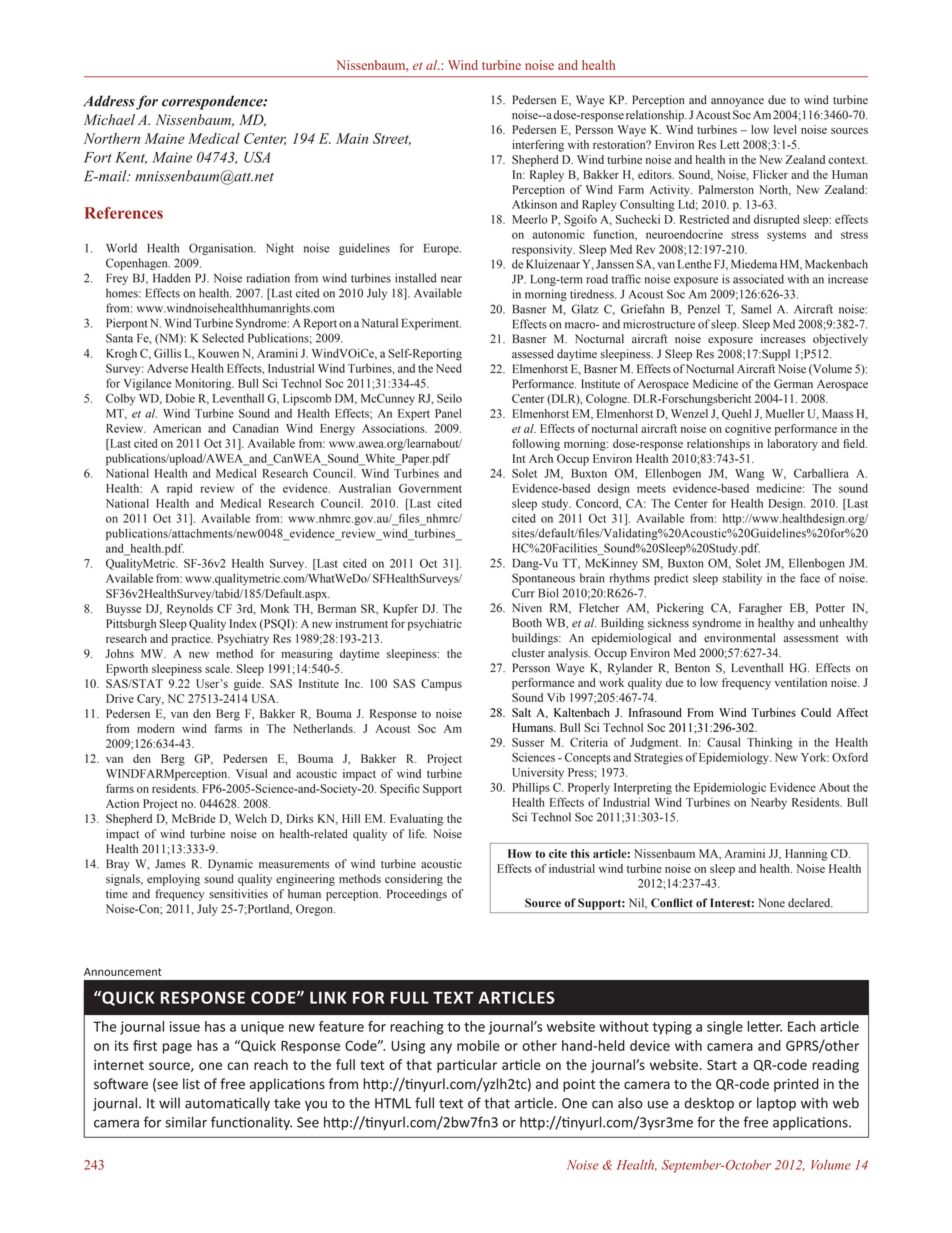 The image size is (952, 1233). Describe the element at coordinates (735, 759) in the page. I see `Epidemiology` at that location.
